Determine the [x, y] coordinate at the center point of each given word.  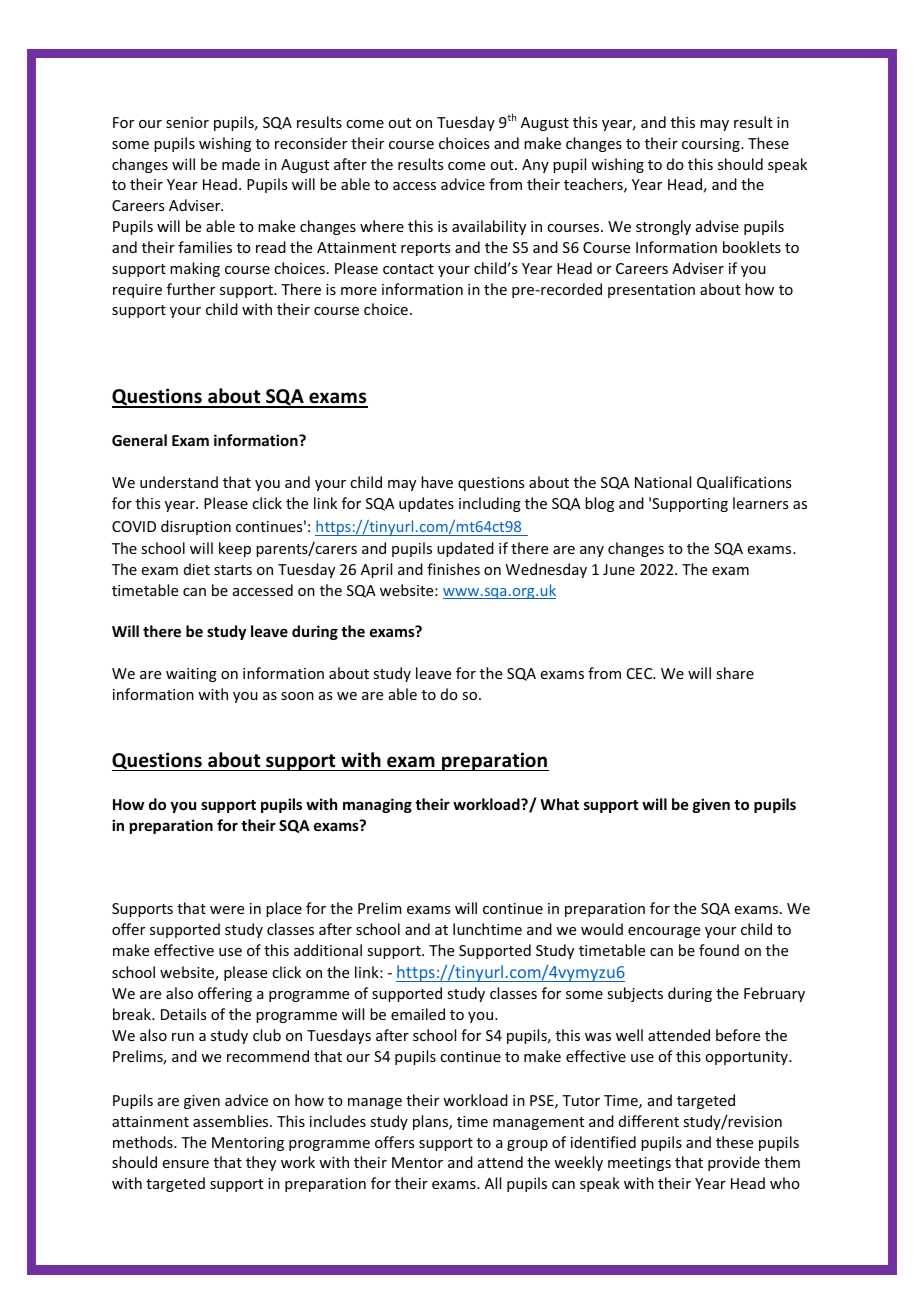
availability [489, 227]
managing [377, 805]
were [227, 910]
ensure [186, 1164]
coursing [712, 145]
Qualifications [744, 483]
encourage [664, 932]
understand [179, 482]
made [241, 164]
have [437, 482]
